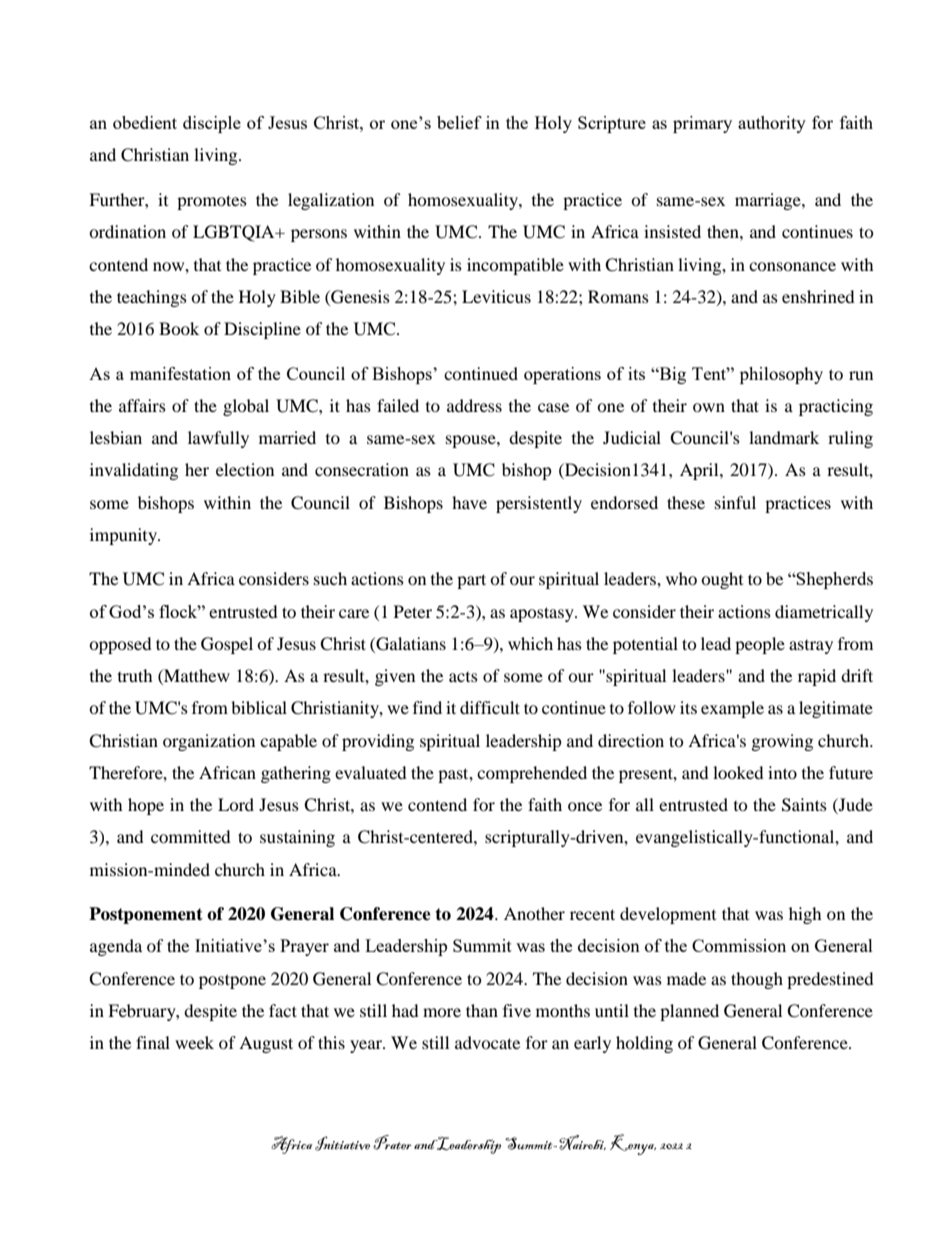 The image size is (952, 1233). I want to click on authority, so click(772, 124).
